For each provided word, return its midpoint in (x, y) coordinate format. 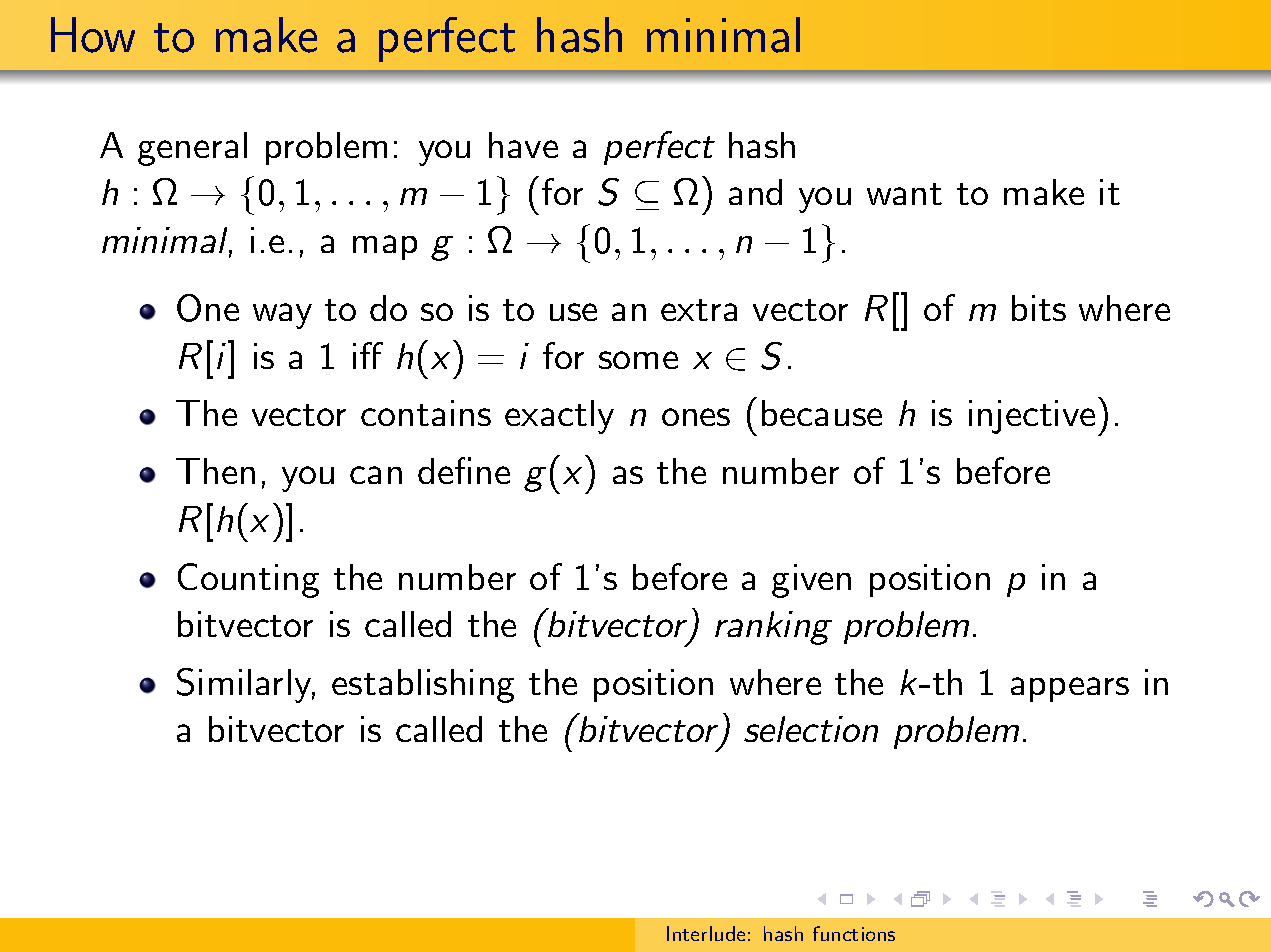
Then (215, 471)
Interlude (706, 933)
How (93, 35)
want (904, 194)
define (464, 470)
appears (1070, 689)
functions (854, 933)
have (523, 145)
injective (1032, 417)
